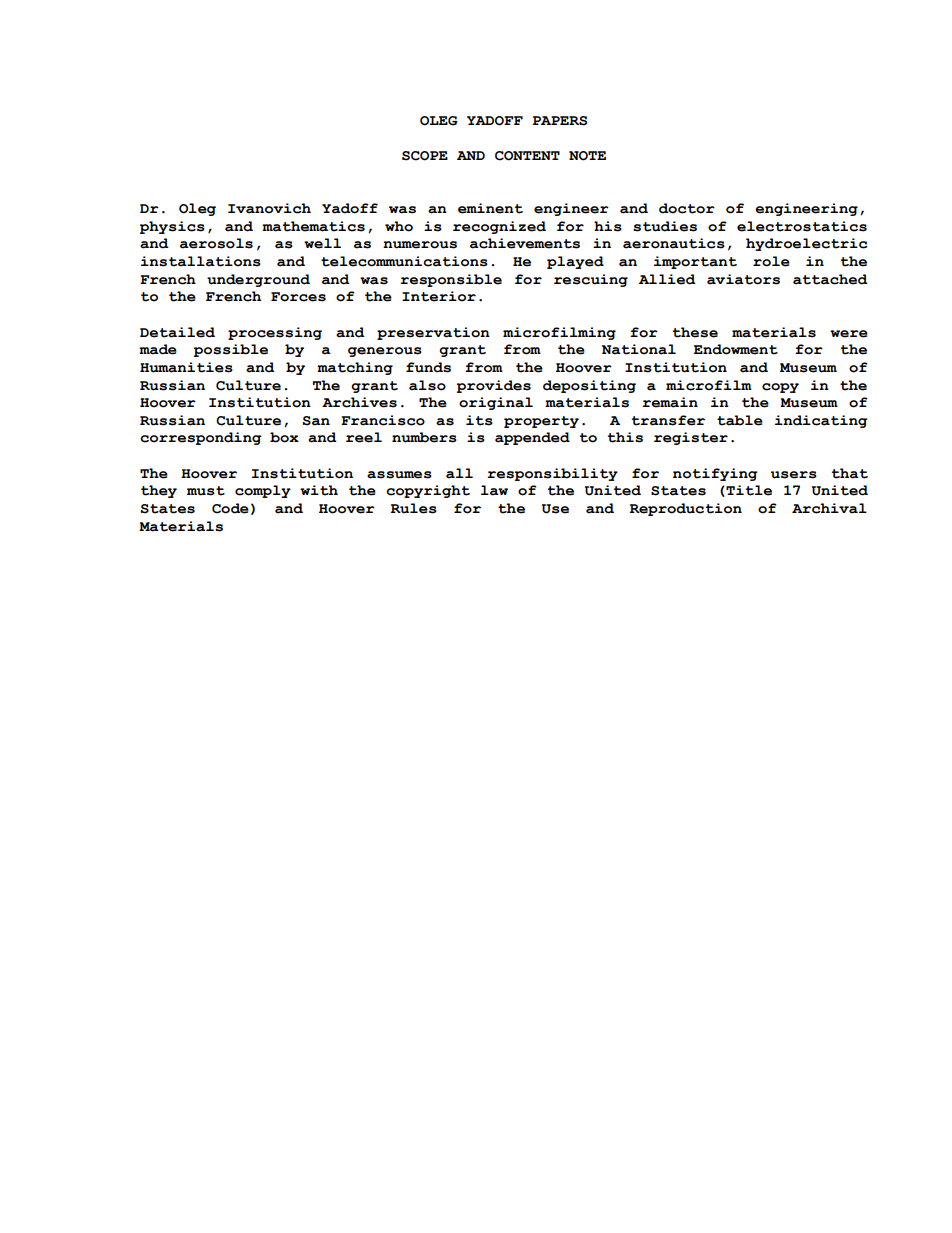 Image resolution: width=952 pixels, height=1233 pixels. I want to click on comply, so click(263, 491).
